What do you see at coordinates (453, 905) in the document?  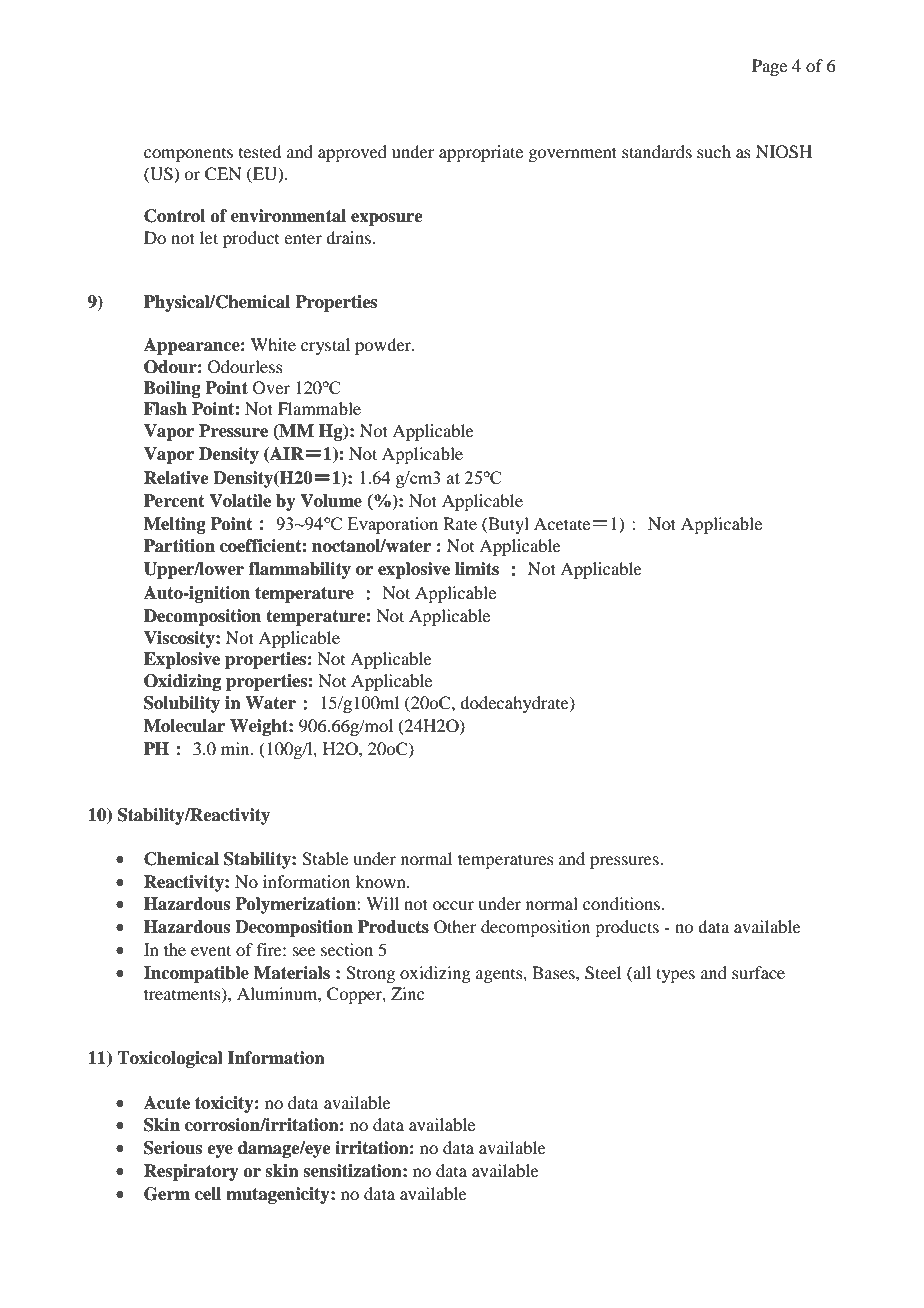 I see `occur` at bounding box center [453, 905].
